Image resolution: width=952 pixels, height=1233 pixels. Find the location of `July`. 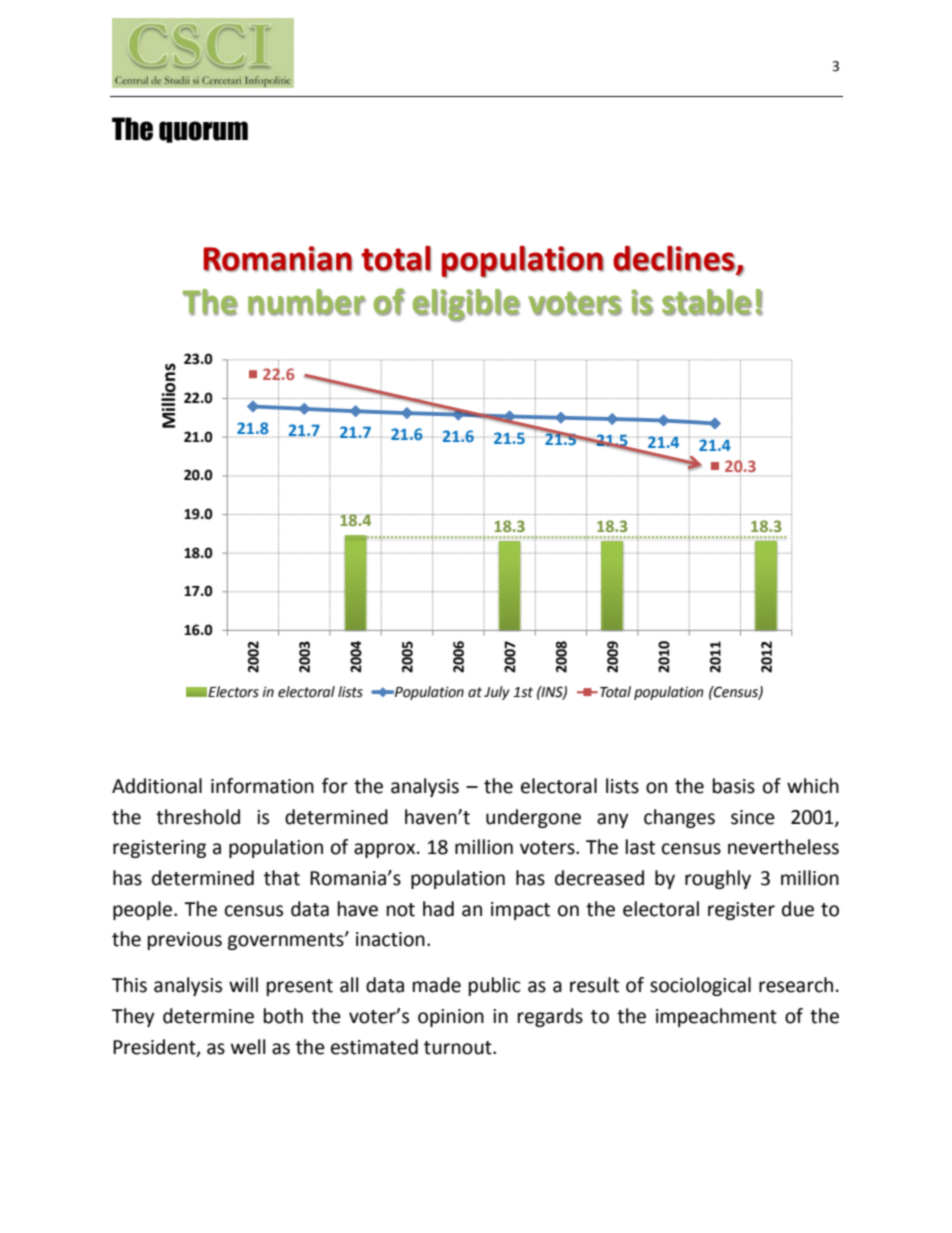

July is located at coordinates (497, 693).
